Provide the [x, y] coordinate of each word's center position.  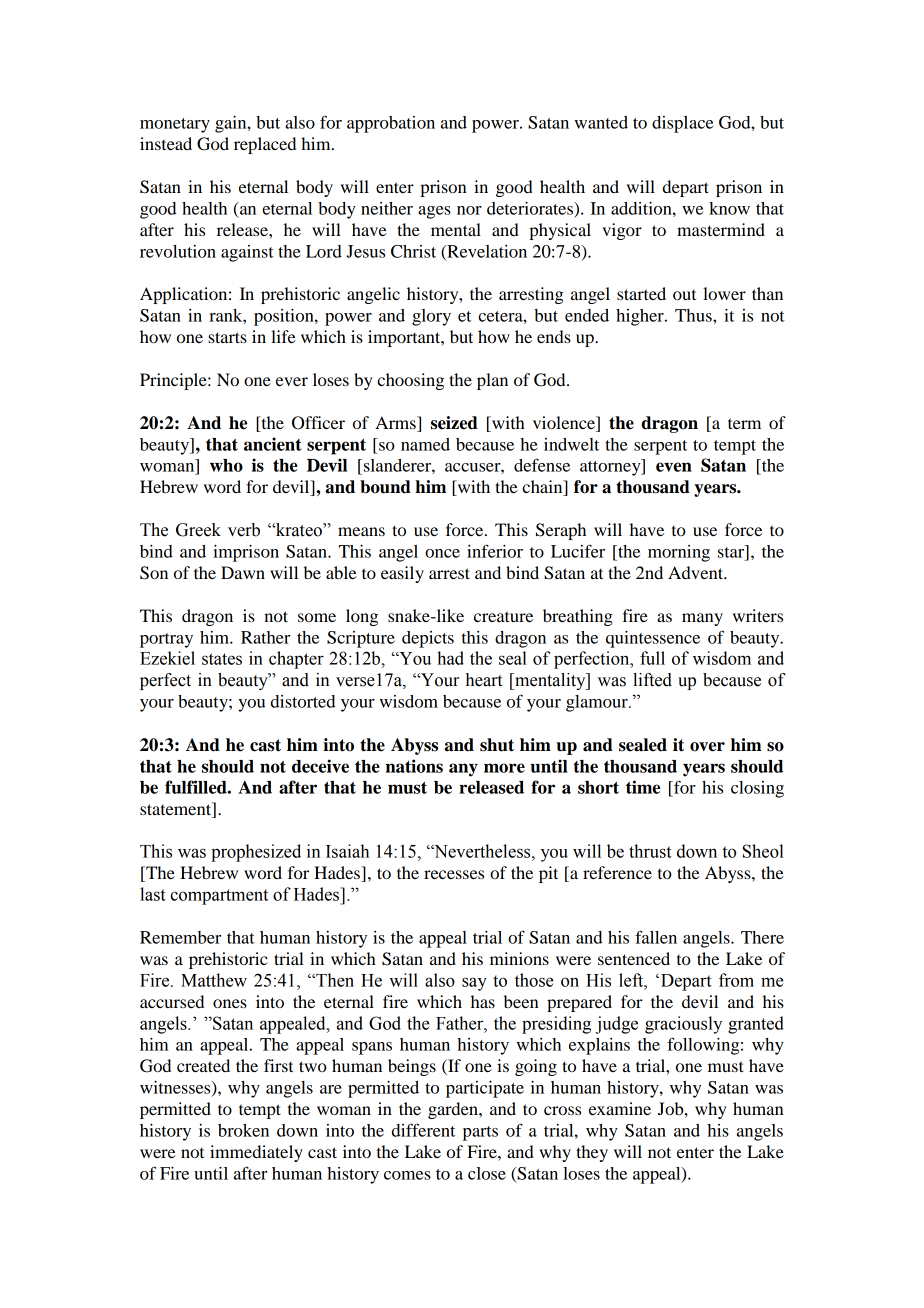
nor [469, 210]
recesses [454, 874]
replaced [265, 145]
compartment [219, 897]
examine [620, 1108]
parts [480, 1133]
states [222, 659]
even [674, 467]
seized [454, 423]
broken [243, 1130]
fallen [656, 937]
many [702, 619]
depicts [428, 639]
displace [682, 124]
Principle [174, 381]
